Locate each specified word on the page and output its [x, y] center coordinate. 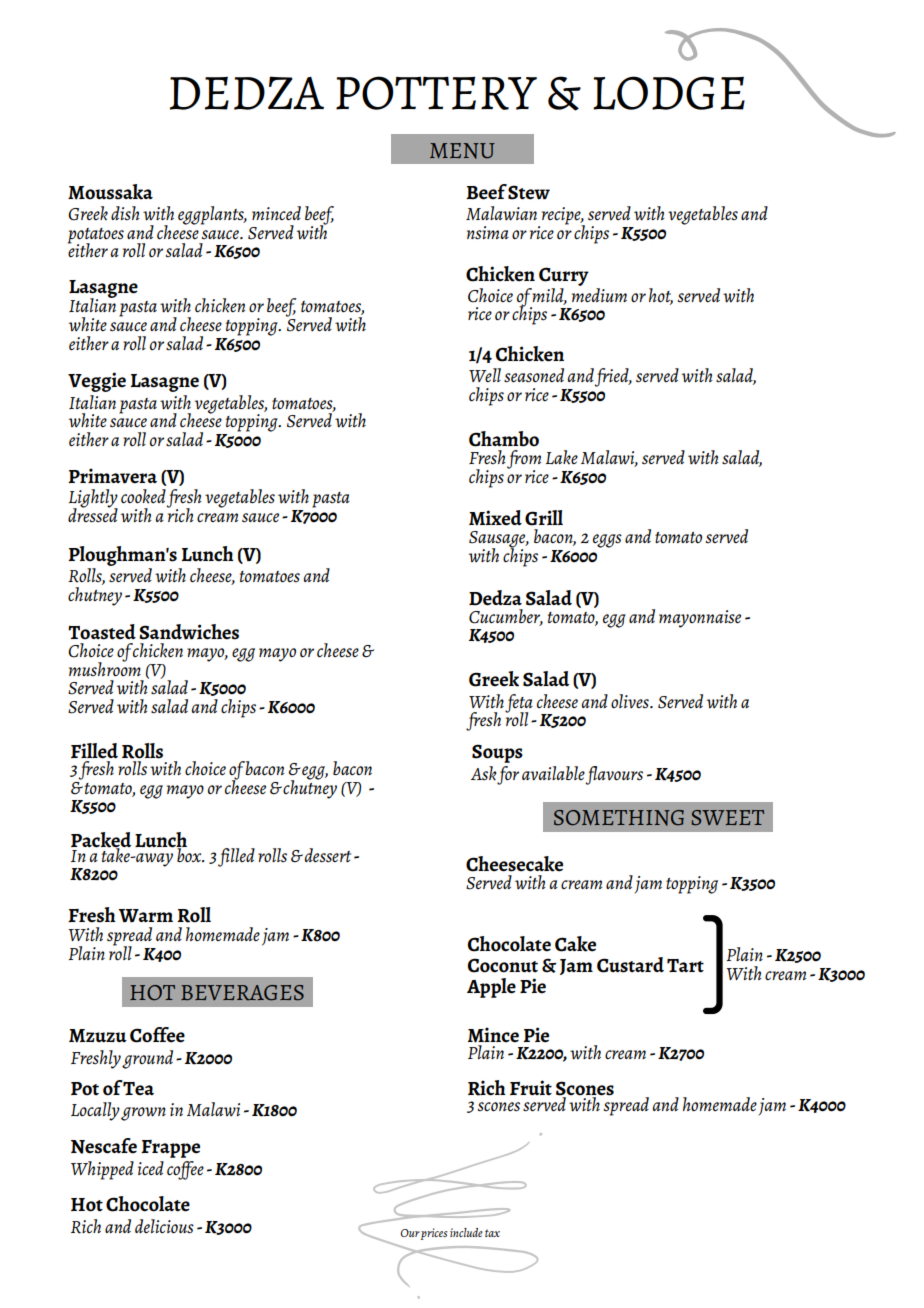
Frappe [170, 1149]
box [189, 853]
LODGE [669, 93]
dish [125, 213]
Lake [562, 457]
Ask [484, 773]
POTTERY [436, 93]
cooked [143, 496]
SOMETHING [619, 818]
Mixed [495, 518]
